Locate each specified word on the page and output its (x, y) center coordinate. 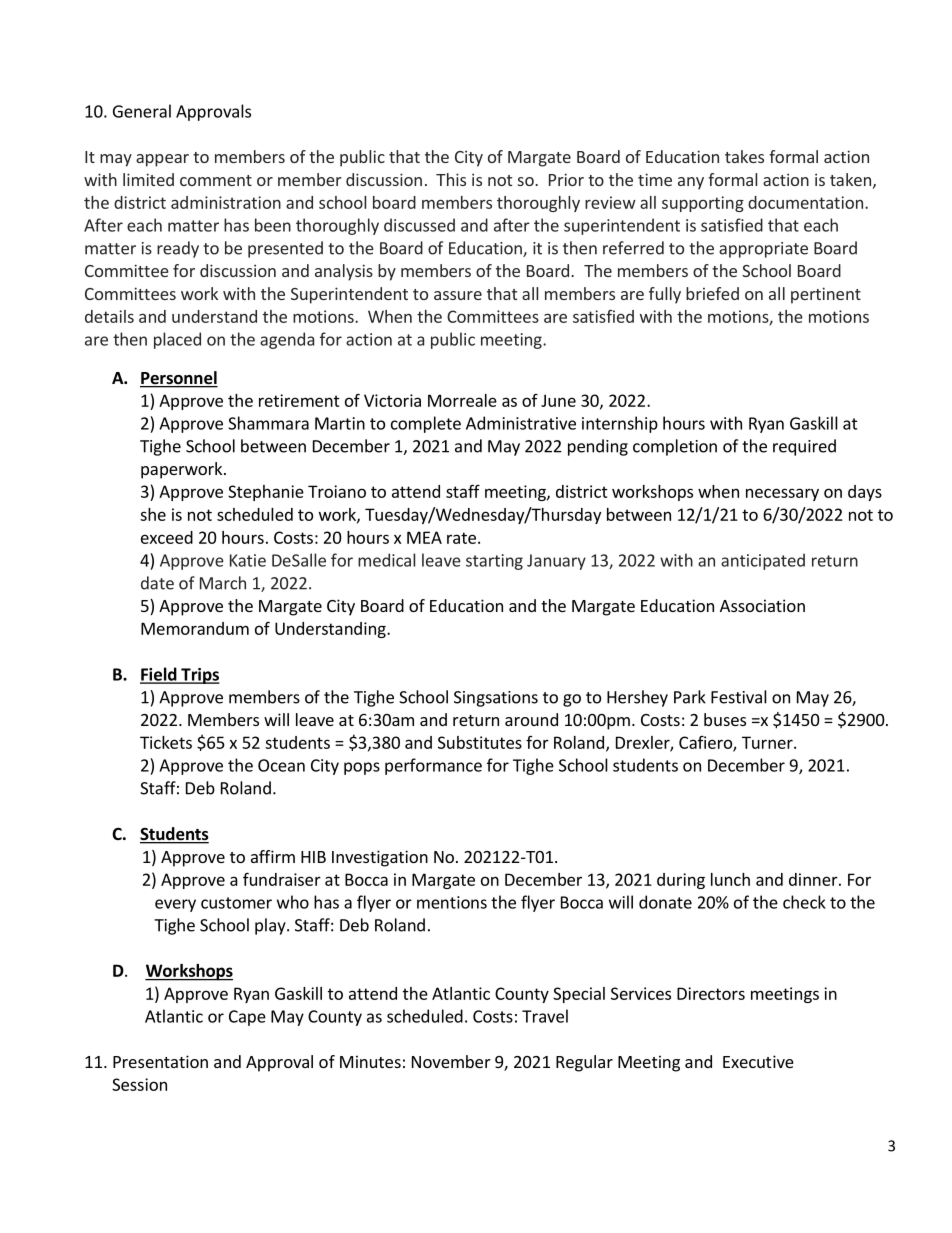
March (223, 583)
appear (162, 160)
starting (494, 562)
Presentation (160, 1061)
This (451, 179)
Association (762, 605)
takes (744, 156)
